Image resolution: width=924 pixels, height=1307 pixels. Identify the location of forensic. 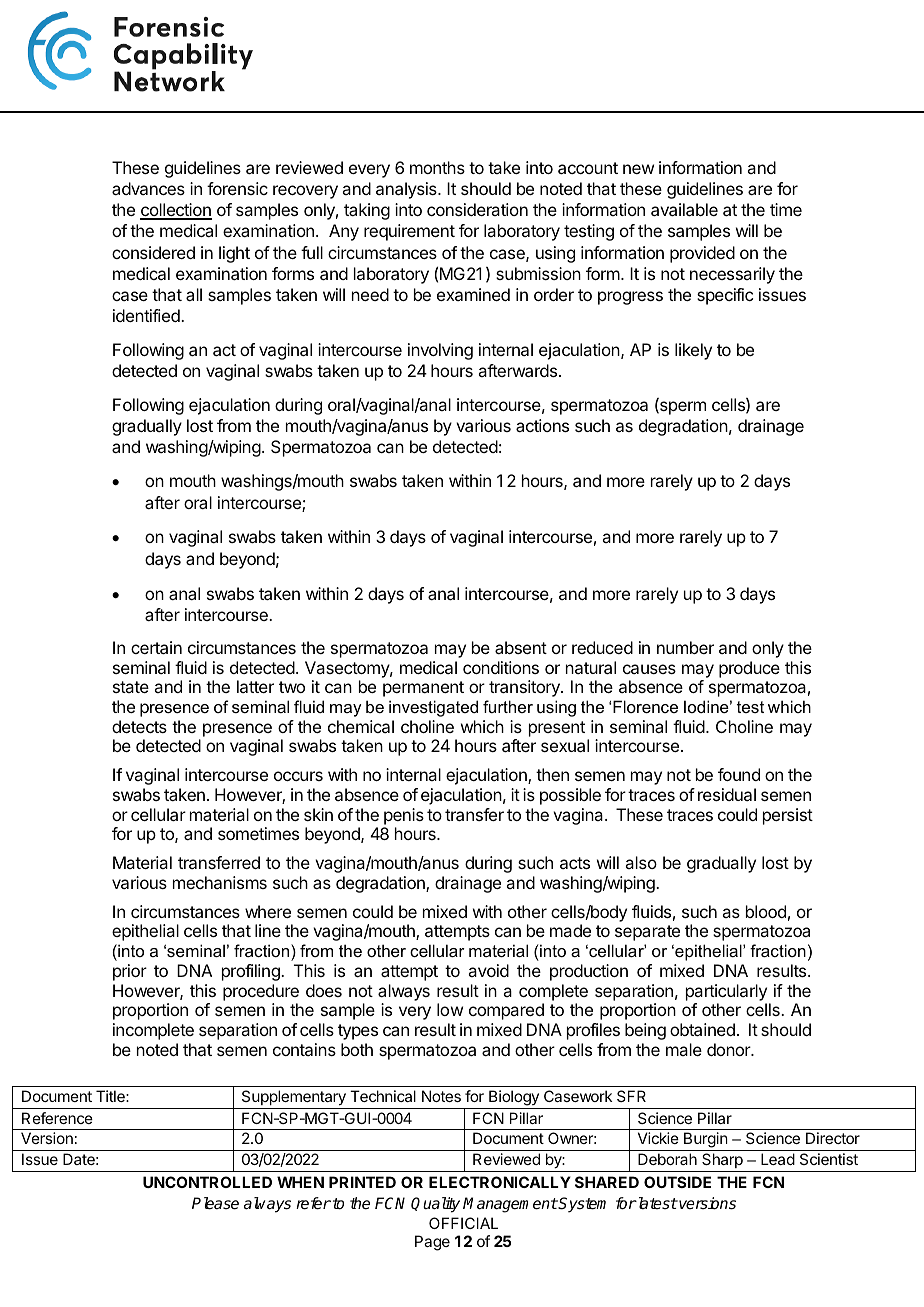
(237, 188).
